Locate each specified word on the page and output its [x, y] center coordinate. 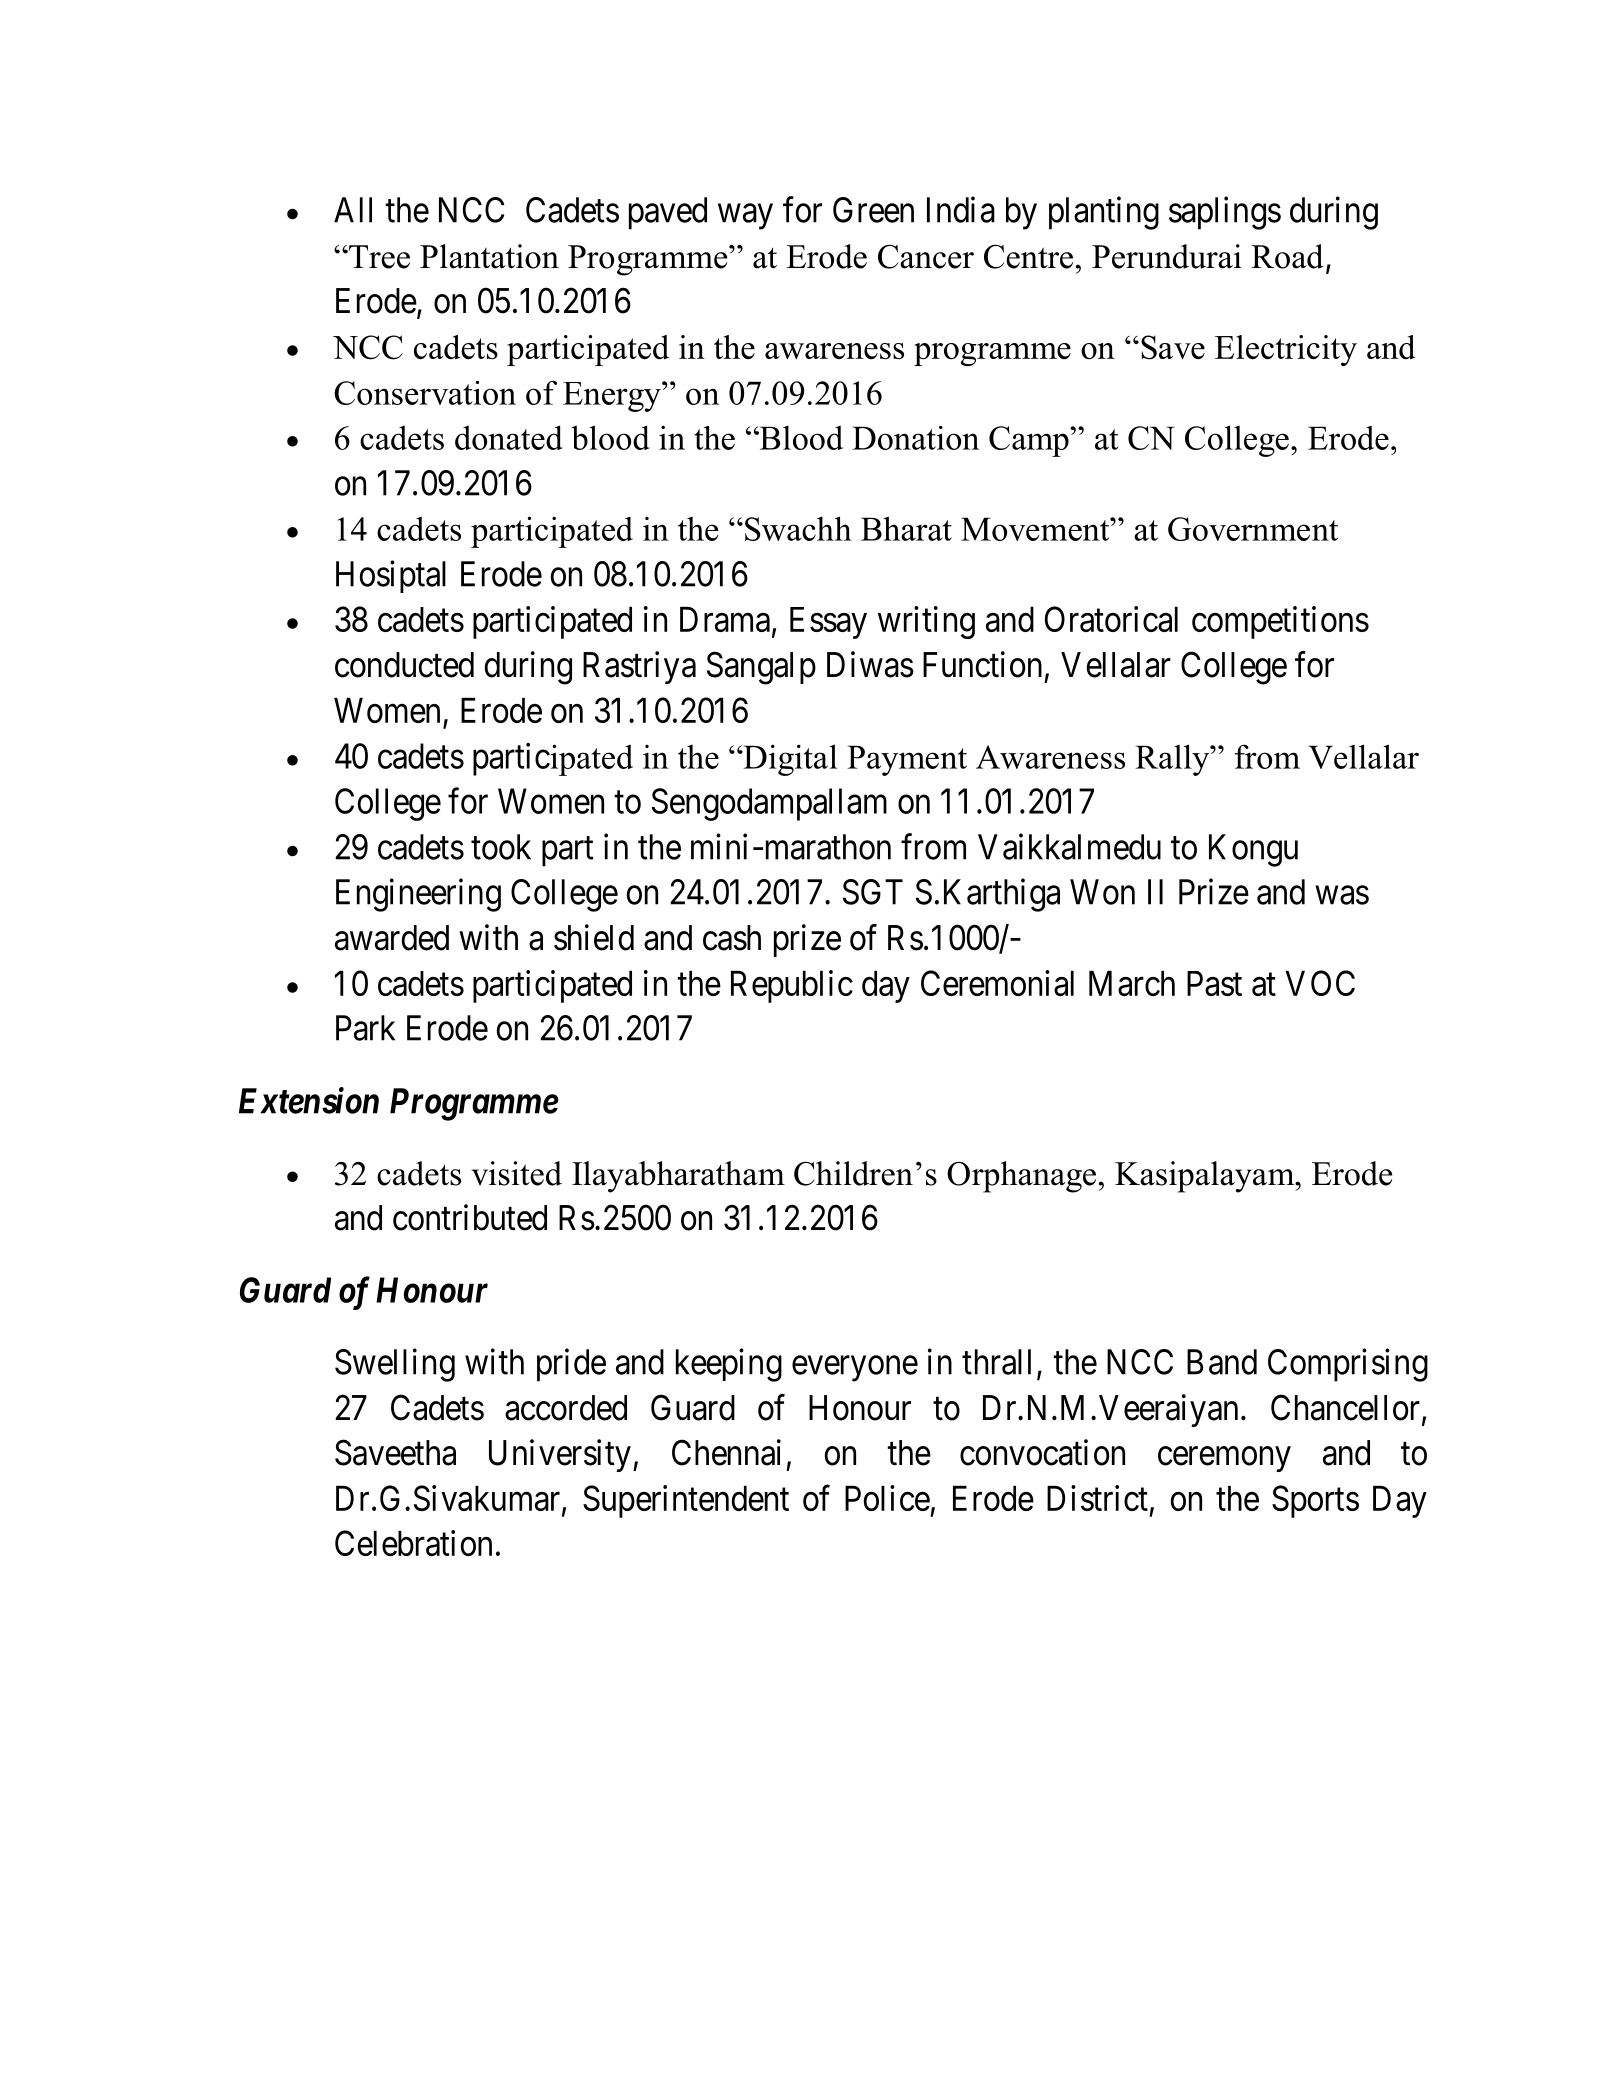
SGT [873, 892]
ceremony [1224, 1459]
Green [873, 210]
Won [1102, 892]
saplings [1225, 213]
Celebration [413, 1543]
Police [887, 1498]
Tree [378, 257]
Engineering [418, 895]
